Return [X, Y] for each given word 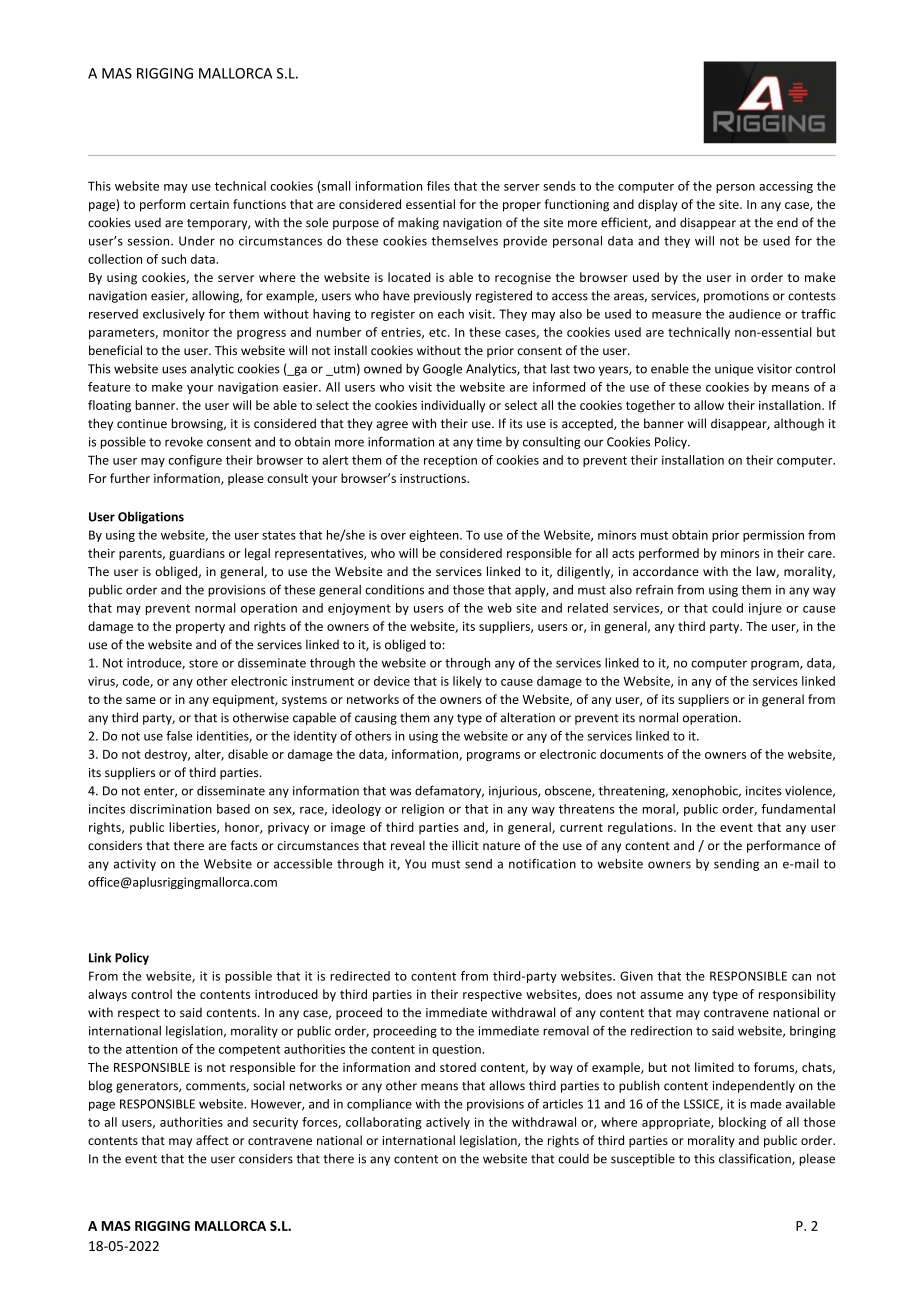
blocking [742, 1123]
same [141, 700]
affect [212, 1140]
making [418, 223]
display [658, 205]
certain [209, 204]
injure [765, 609]
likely [467, 682]
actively [448, 1123]
